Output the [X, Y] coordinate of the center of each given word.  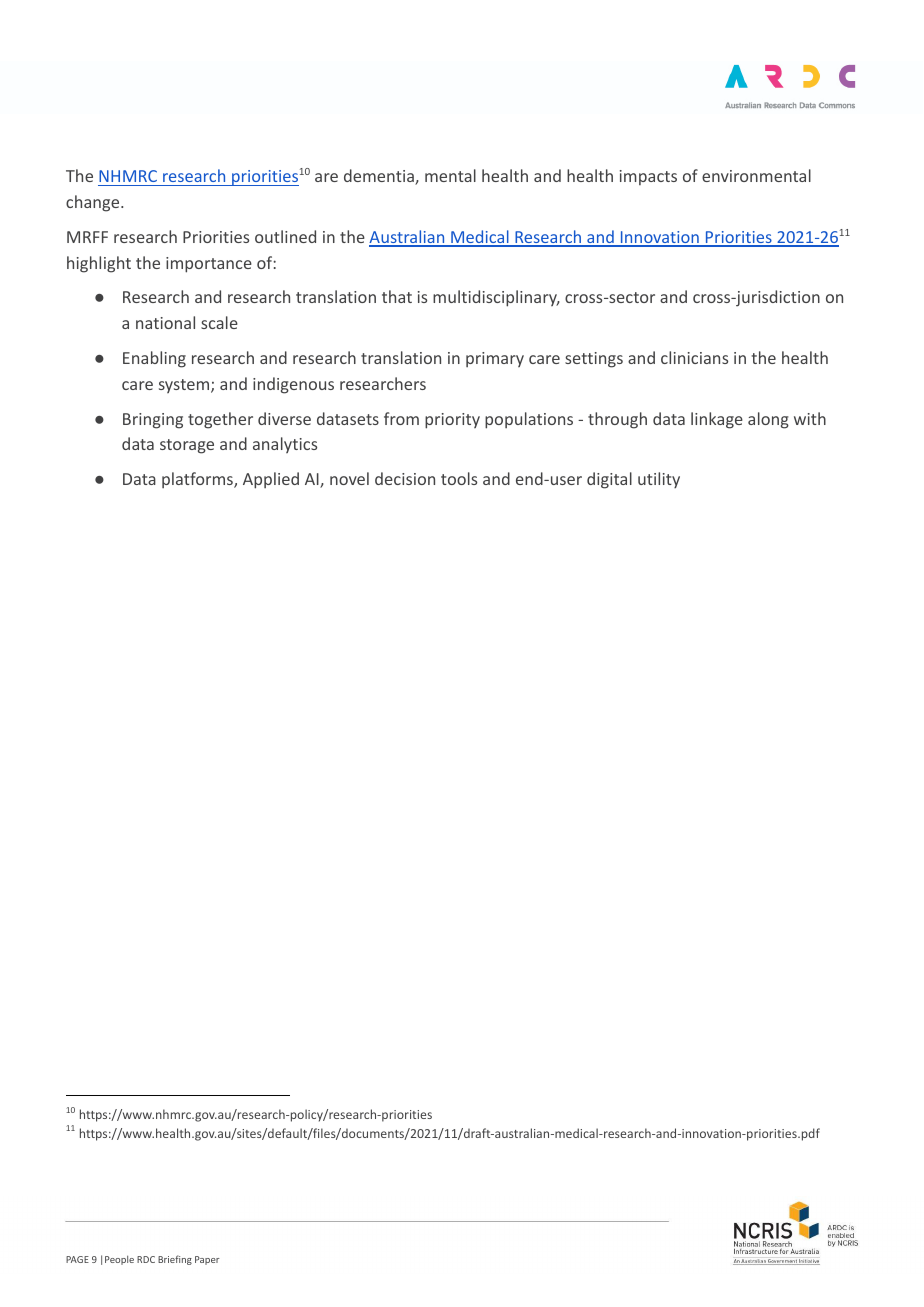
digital [609, 480]
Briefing [175, 1260]
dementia [380, 177]
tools [459, 478]
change [94, 203]
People [119, 1260]
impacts [648, 177]
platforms [198, 480]
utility [659, 480]
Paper [207, 1260]
